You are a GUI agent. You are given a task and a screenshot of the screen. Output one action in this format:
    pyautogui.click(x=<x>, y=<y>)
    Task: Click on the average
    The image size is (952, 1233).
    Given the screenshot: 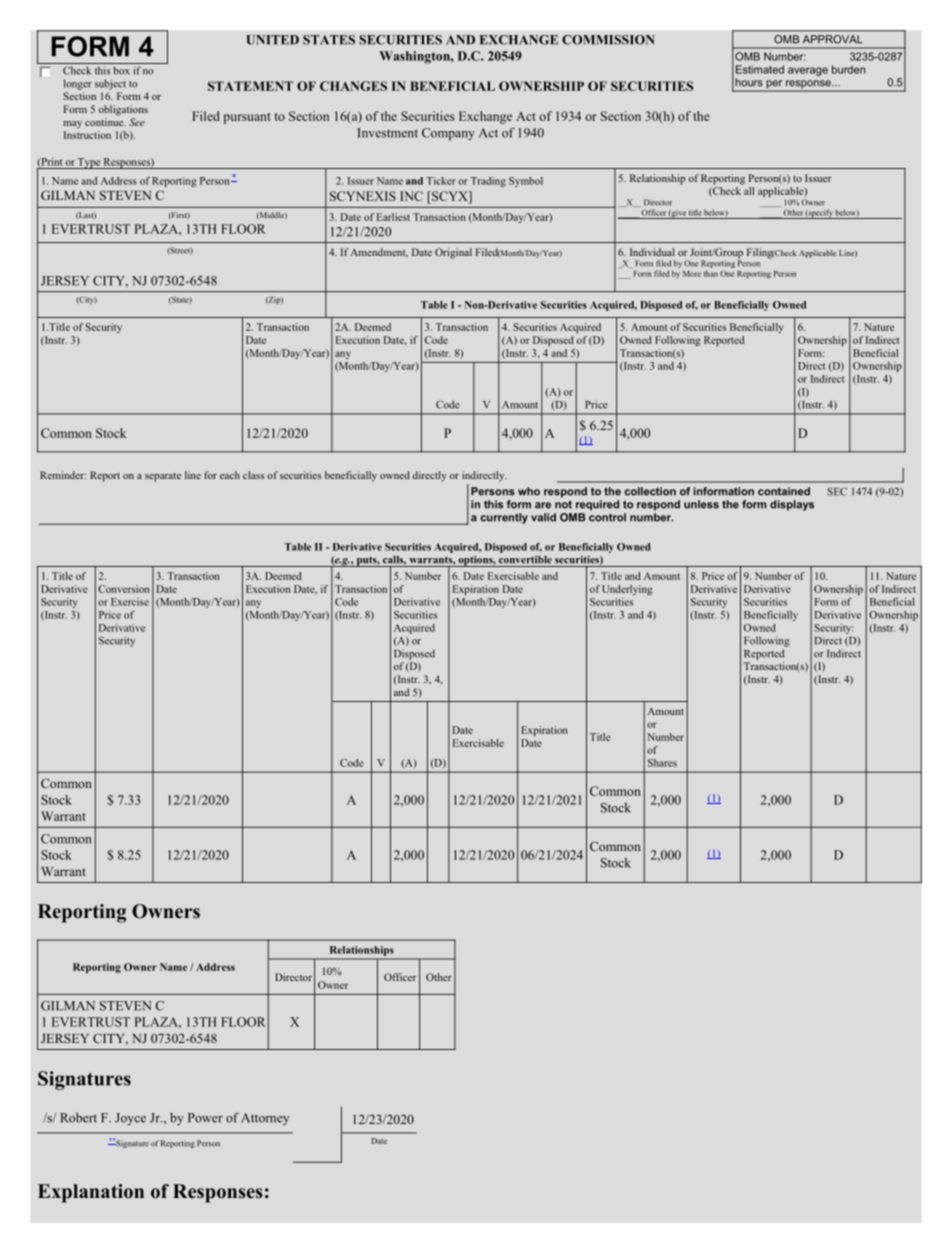 What is the action you would take?
    pyautogui.click(x=808, y=71)
